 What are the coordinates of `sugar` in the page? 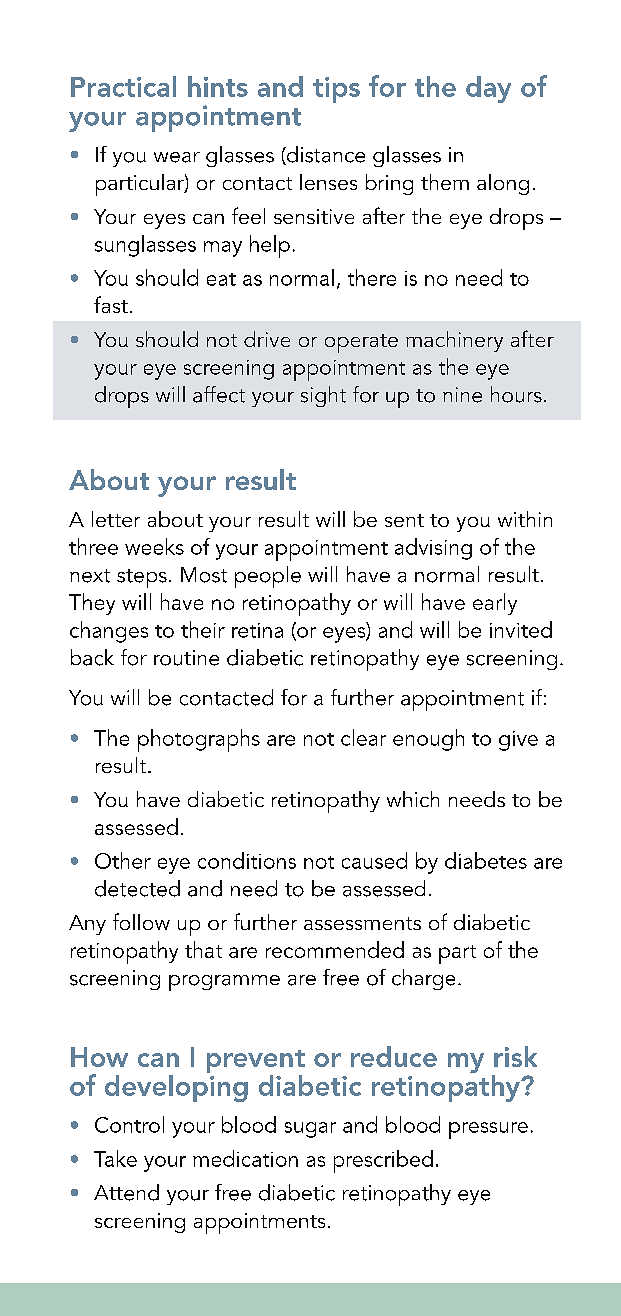 It's located at (310, 1130).
